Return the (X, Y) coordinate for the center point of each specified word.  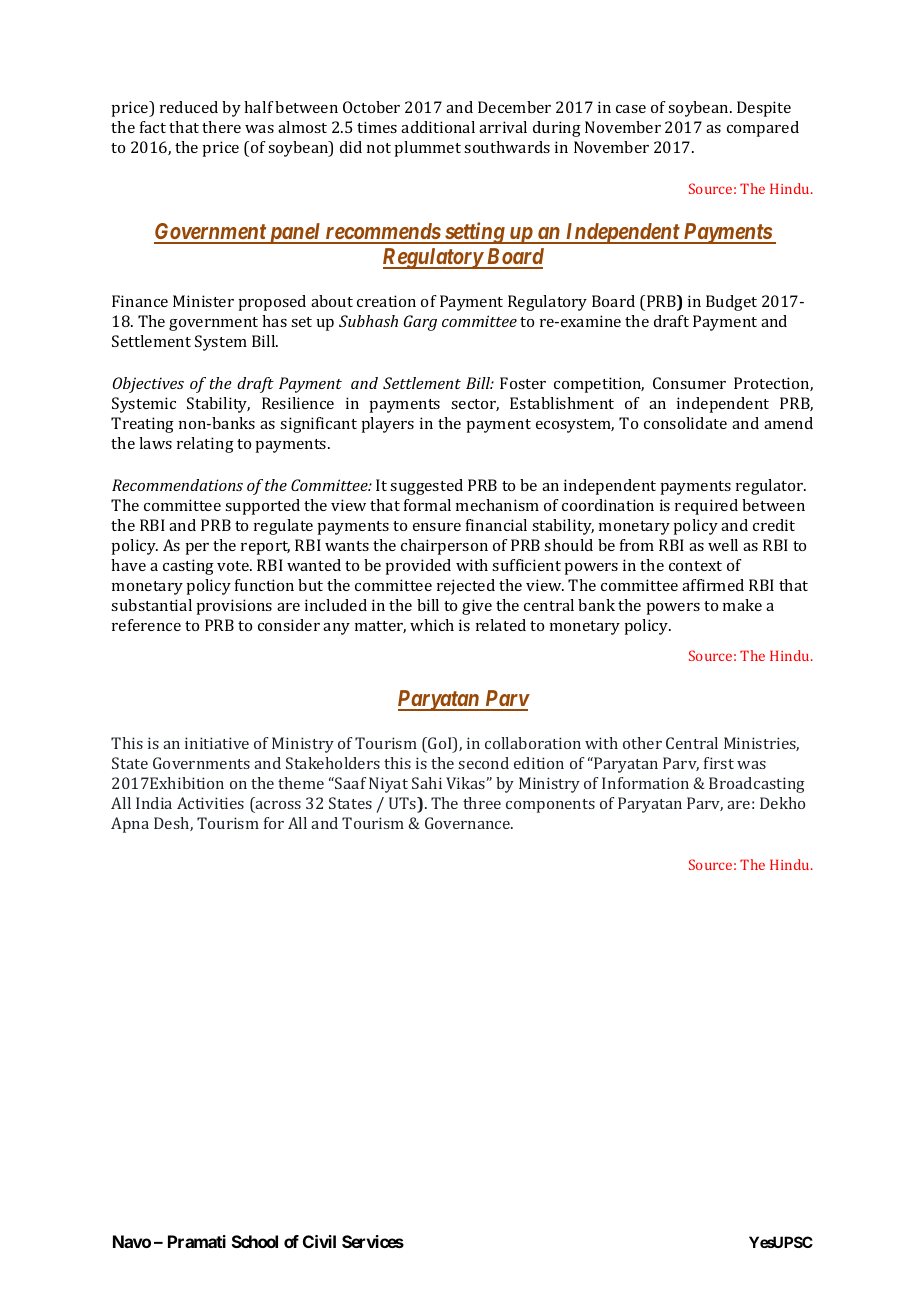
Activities (210, 803)
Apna (130, 825)
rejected (466, 587)
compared (763, 129)
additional (438, 127)
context (695, 566)
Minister (203, 301)
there (221, 127)
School (255, 1241)
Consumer (689, 383)
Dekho (782, 803)
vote (234, 566)
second (483, 763)
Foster (523, 383)
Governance (469, 823)
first (719, 763)
